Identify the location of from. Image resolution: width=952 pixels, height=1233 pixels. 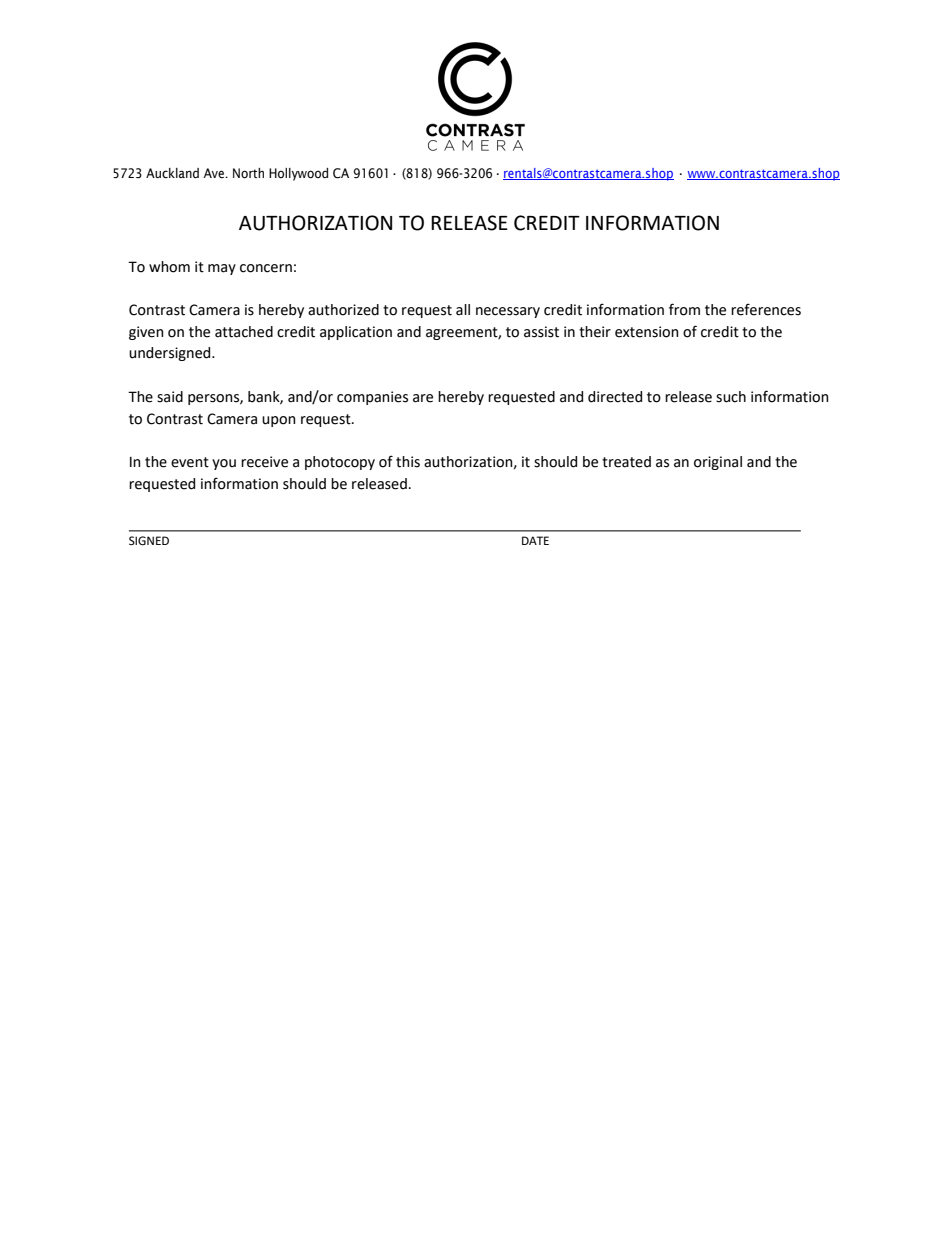
(684, 309).
